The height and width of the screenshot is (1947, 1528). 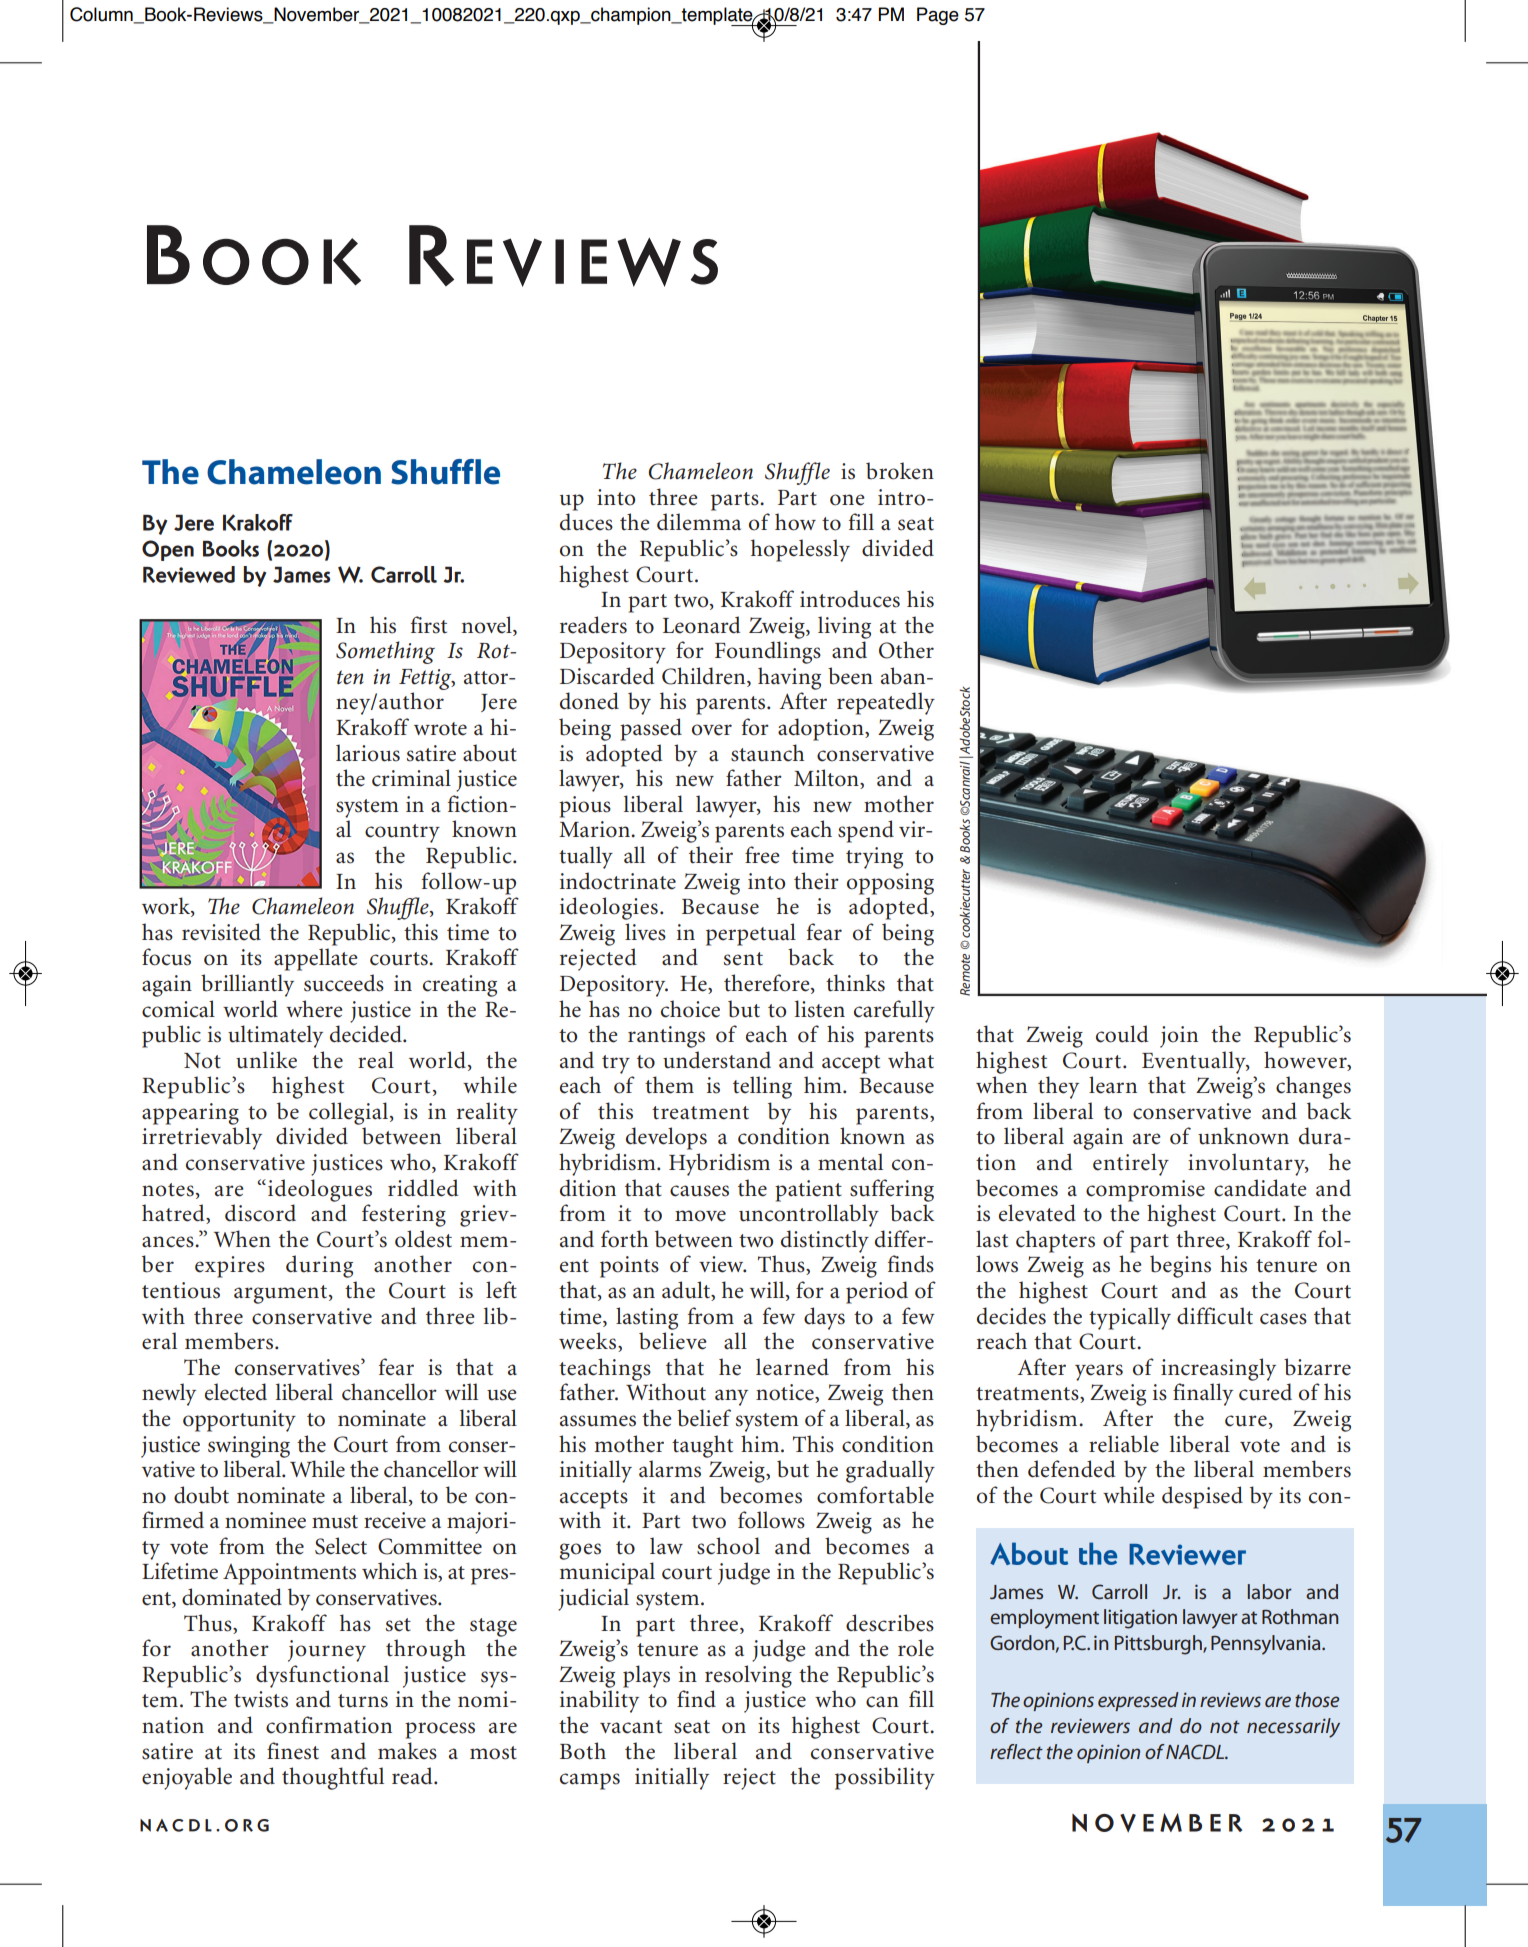 I want to click on hopelessly, so click(x=800, y=550).
